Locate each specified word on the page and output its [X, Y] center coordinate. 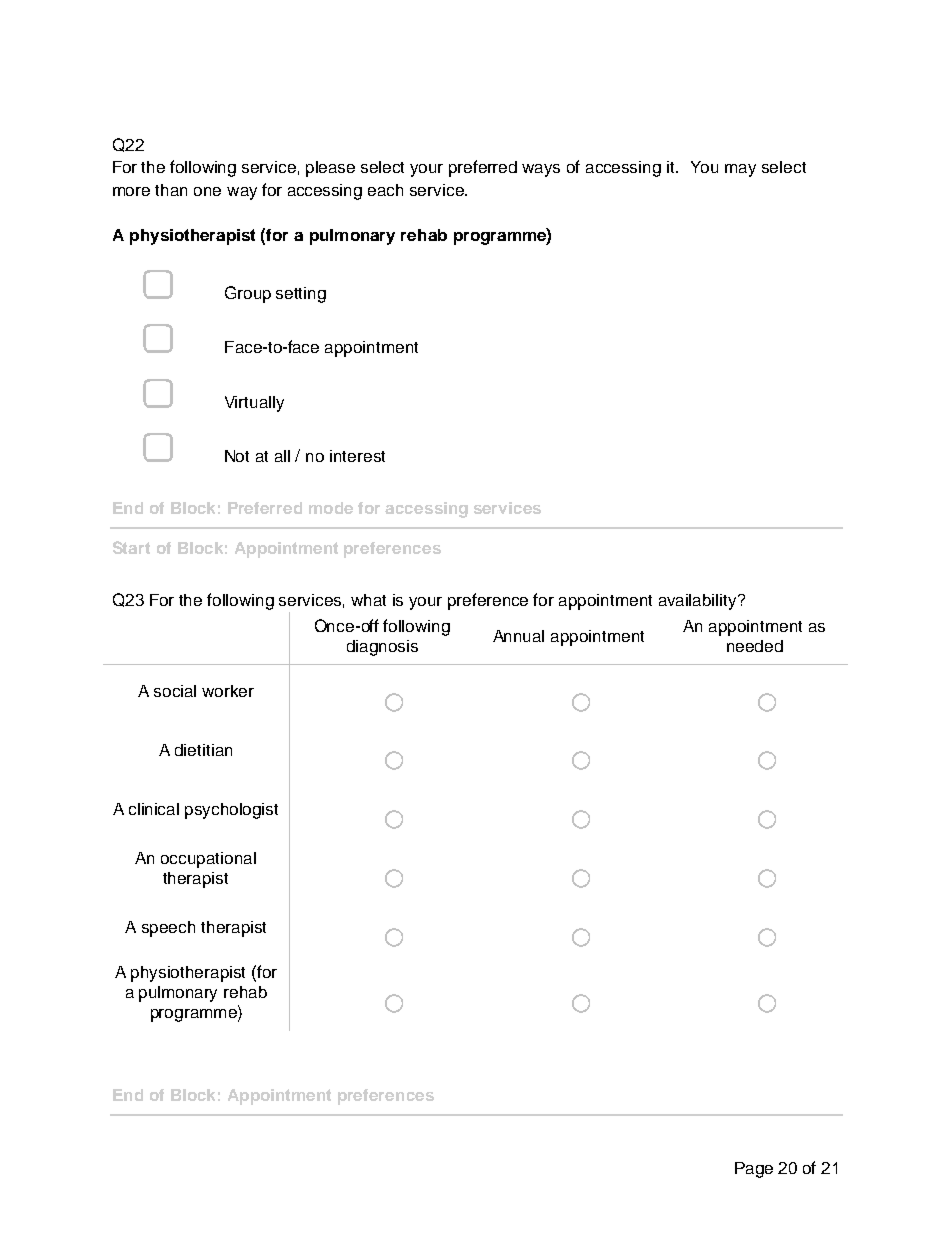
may [740, 170]
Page [754, 1170]
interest [357, 456]
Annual [518, 636]
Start [131, 547]
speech [168, 929]
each [385, 190]
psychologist [231, 811]
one [207, 191]
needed [755, 646]
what [368, 600]
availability [699, 602]
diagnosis [382, 648]
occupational [208, 860]
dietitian [203, 750]
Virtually [254, 404]
